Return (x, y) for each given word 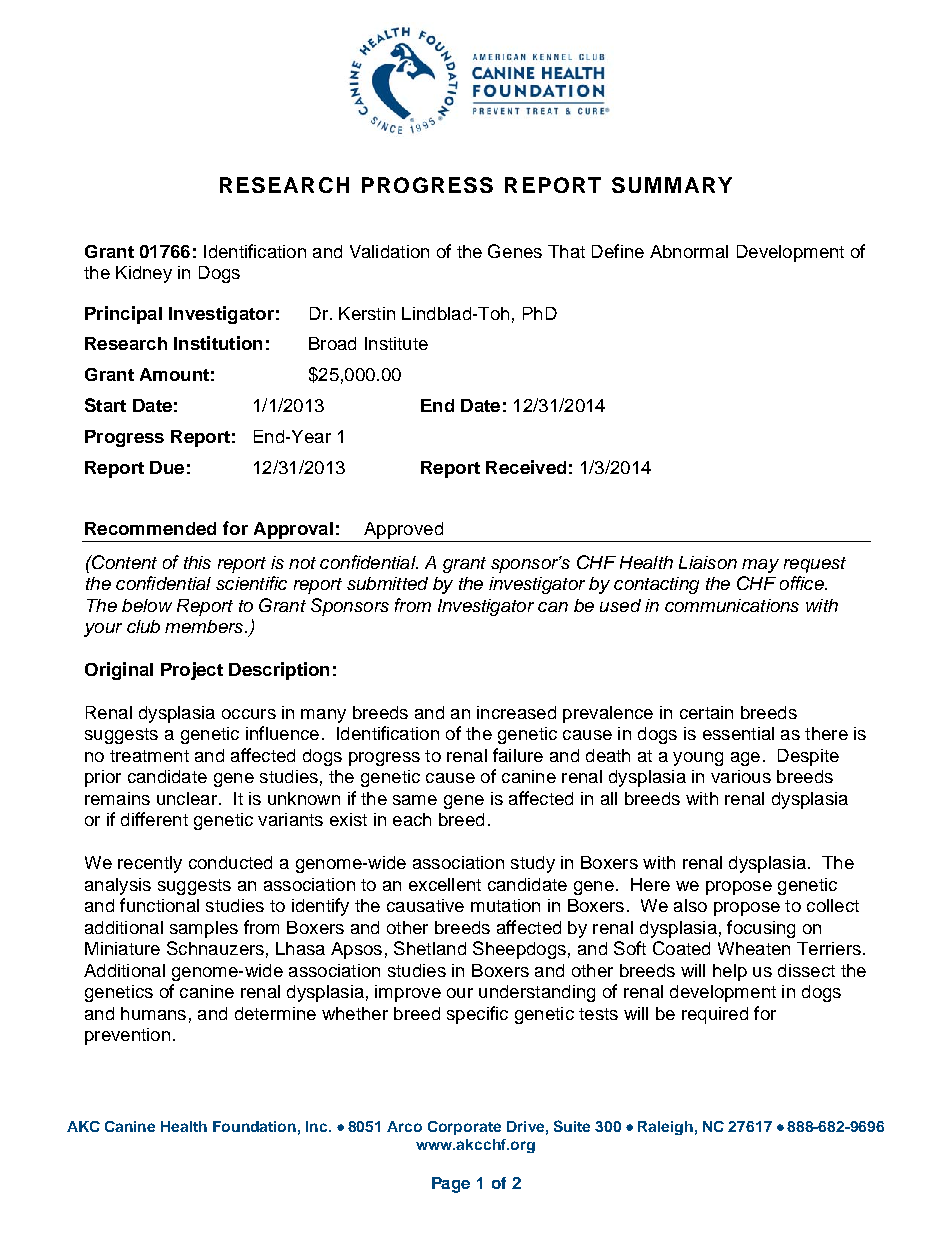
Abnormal (689, 251)
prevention (127, 1036)
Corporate (464, 1128)
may (760, 566)
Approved (403, 532)
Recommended (150, 528)
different (154, 819)
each (412, 819)
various (741, 776)
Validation (389, 251)
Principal (123, 315)
